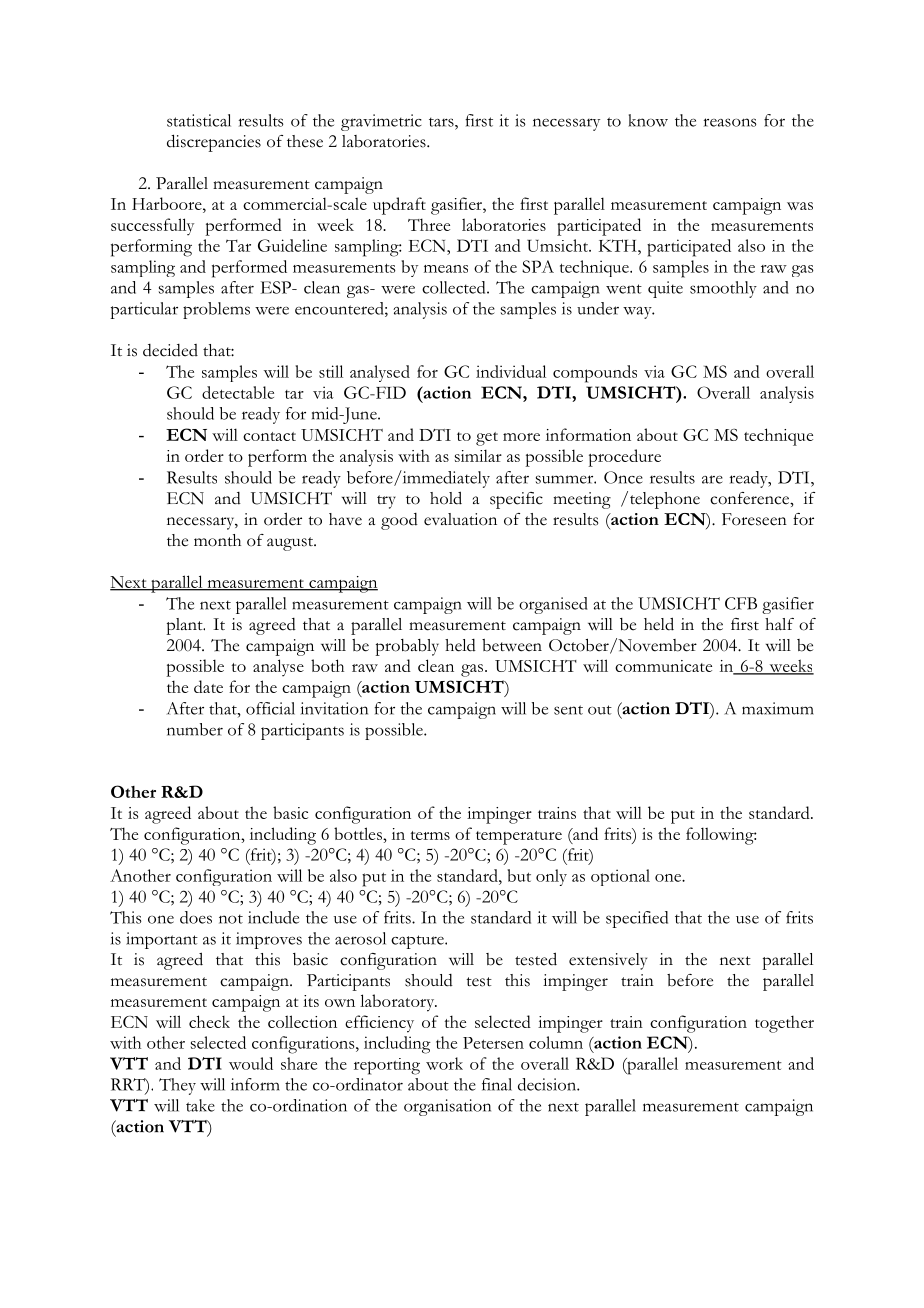 The image size is (924, 1308). I want to click on terms, so click(430, 835).
